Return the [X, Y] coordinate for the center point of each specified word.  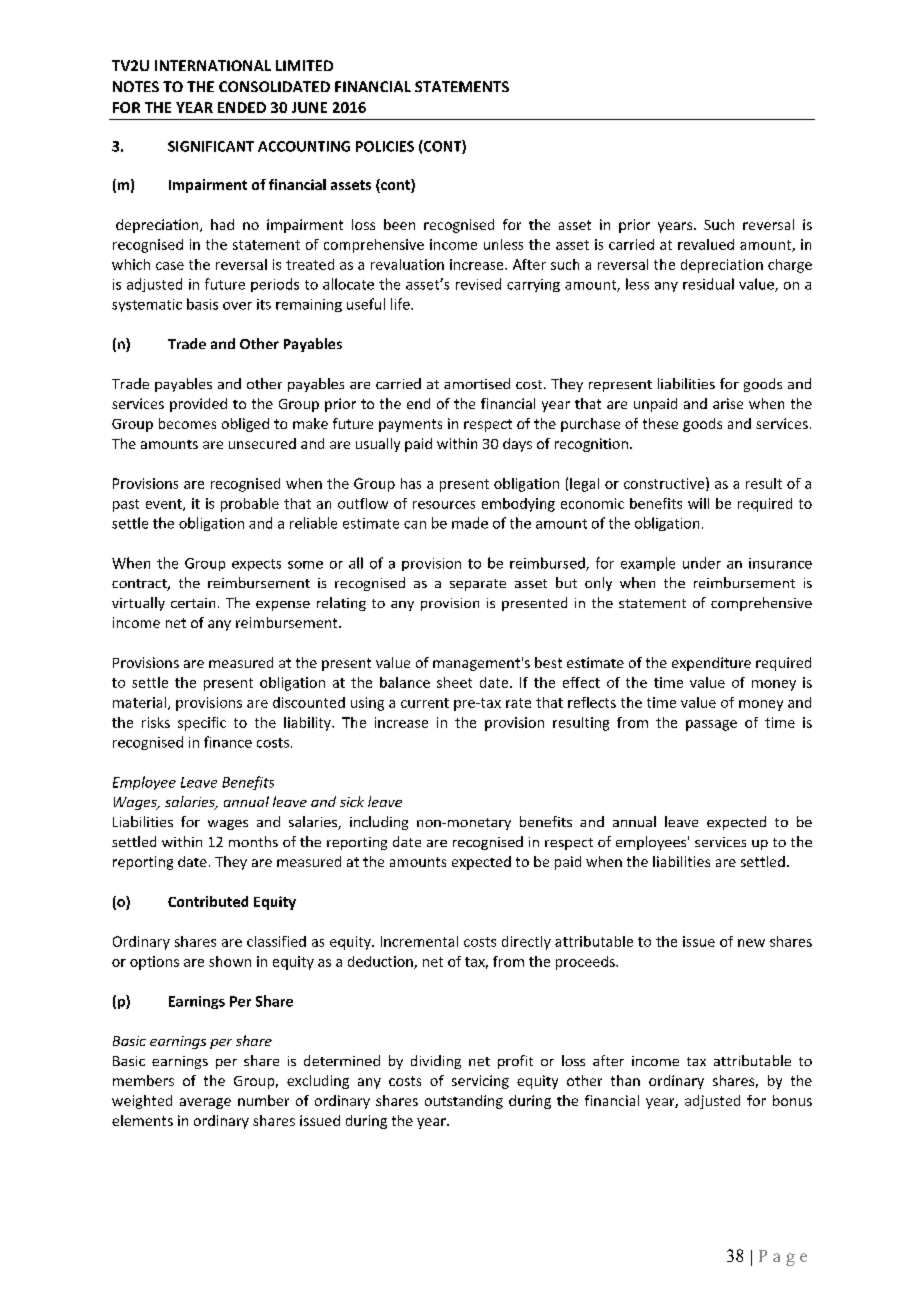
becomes [187, 423]
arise [728, 403]
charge [790, 266]
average [205, 1103]
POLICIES [385, 146]
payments [410, 425]
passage [711, 725]
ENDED [242, 107]
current [425, 703]
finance [228, 742]
